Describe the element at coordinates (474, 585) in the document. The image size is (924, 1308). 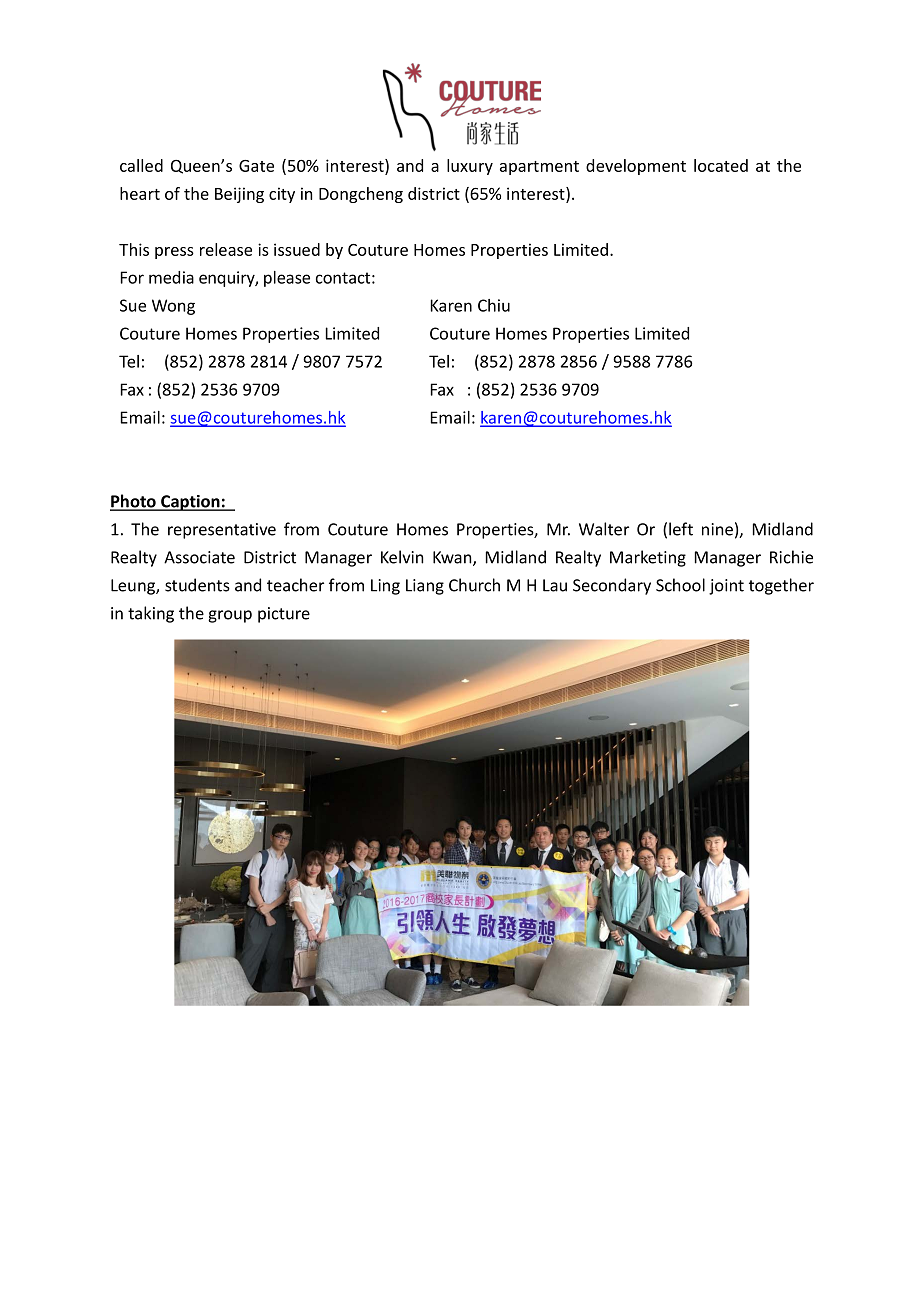
I see `Church` at that location.
